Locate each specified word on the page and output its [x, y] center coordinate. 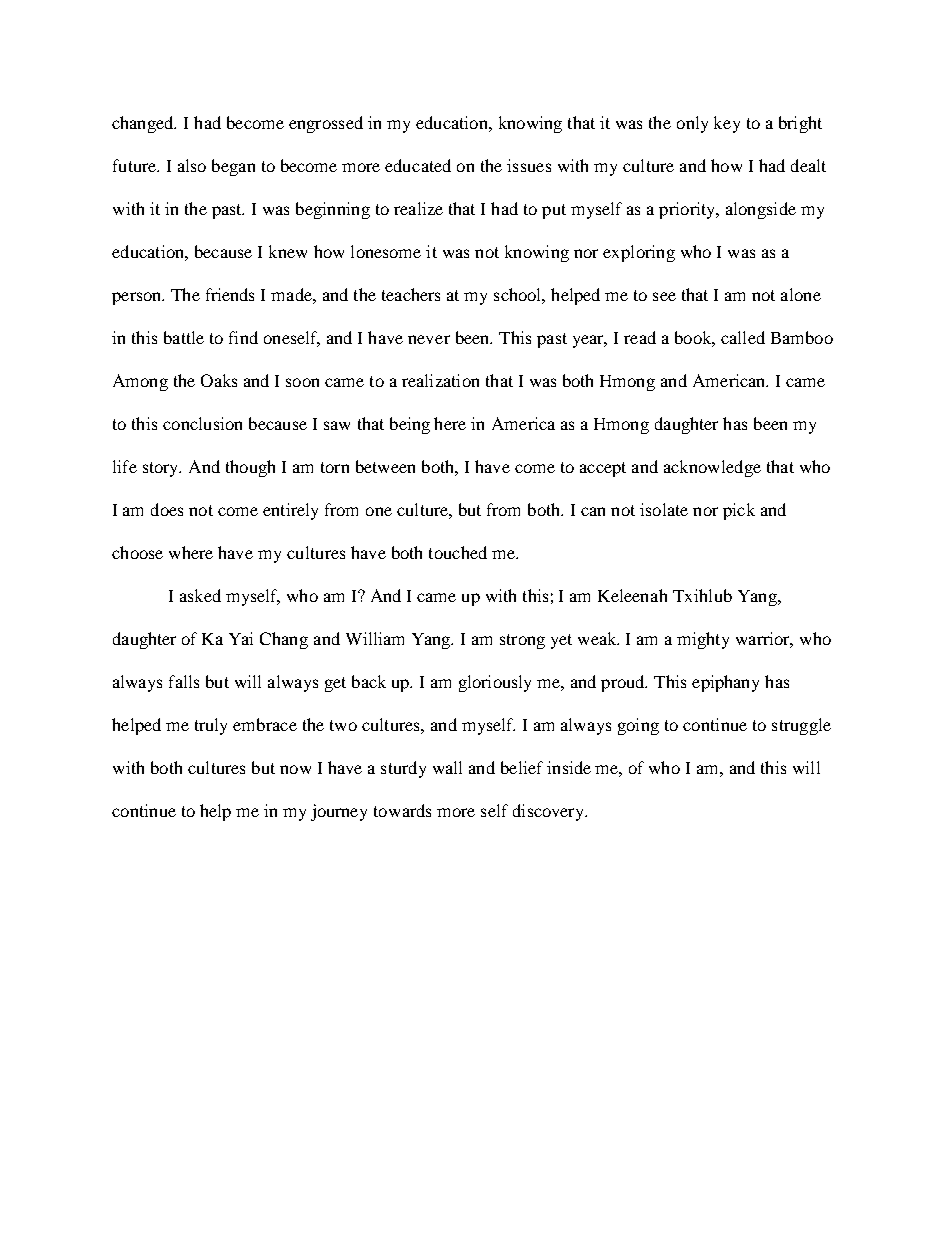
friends [230, 294]
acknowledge [712, 468]
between [385, 466]
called [743, 337]
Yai [241, 638]
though [250, 468]
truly [211, 726]
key [727, 124]
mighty [703, 640]
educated [418, 165]
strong [522, 641]
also [192, 165]
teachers [411, 294]
